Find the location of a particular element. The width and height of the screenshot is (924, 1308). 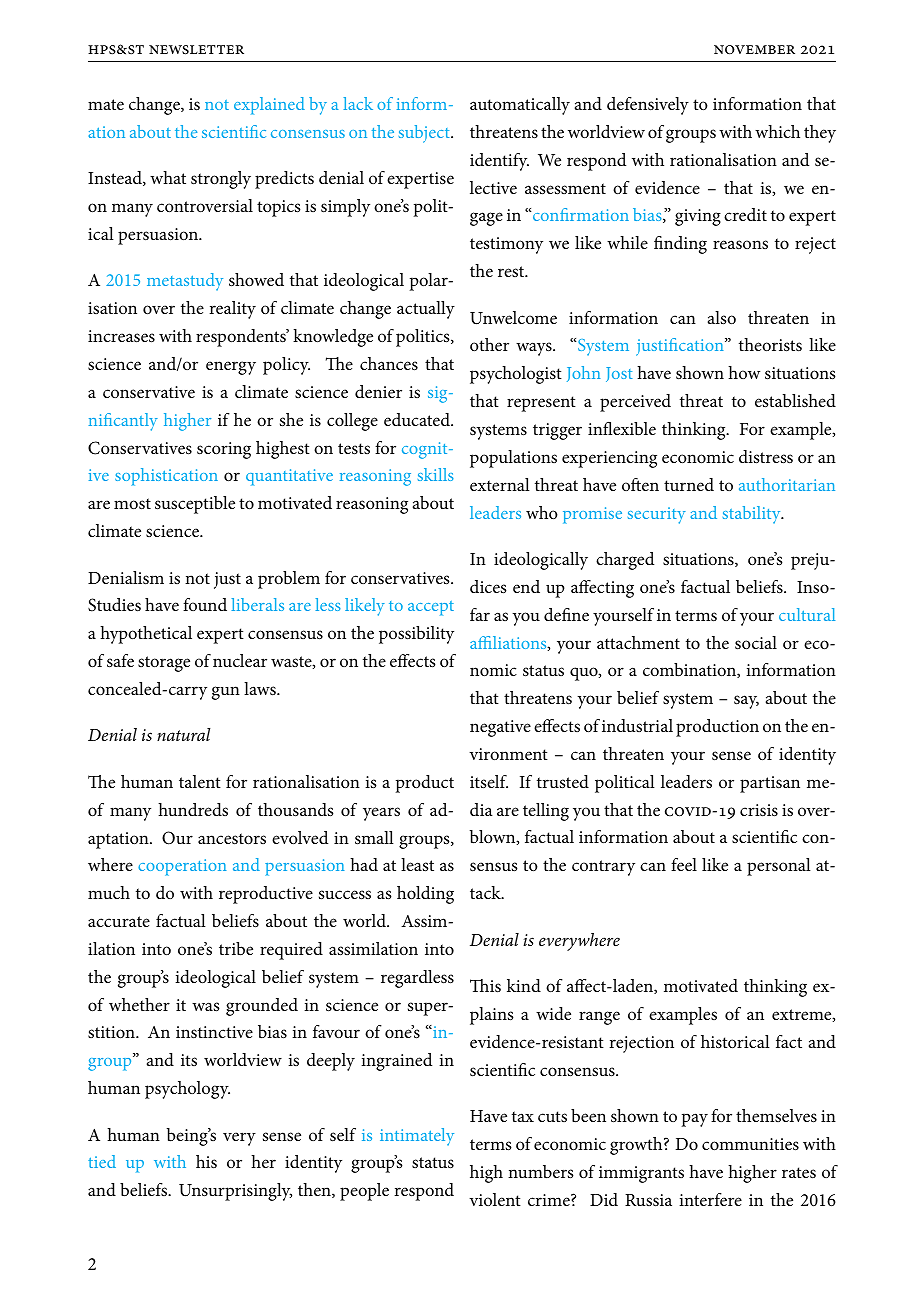

stability is located at coordinates (753, 515).
